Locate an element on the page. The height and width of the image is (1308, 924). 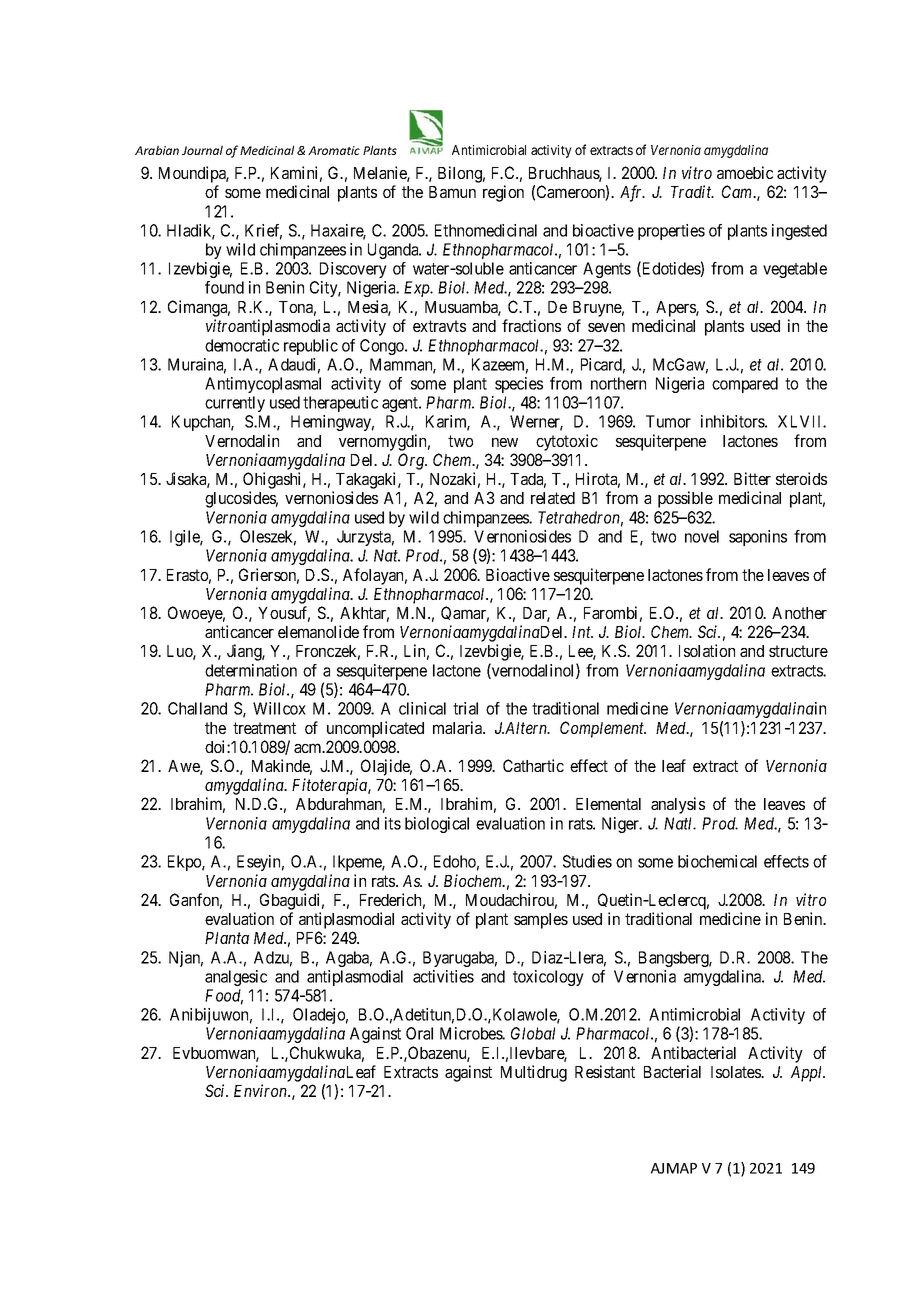
Yousuf is located at coordinates (284, 614).
